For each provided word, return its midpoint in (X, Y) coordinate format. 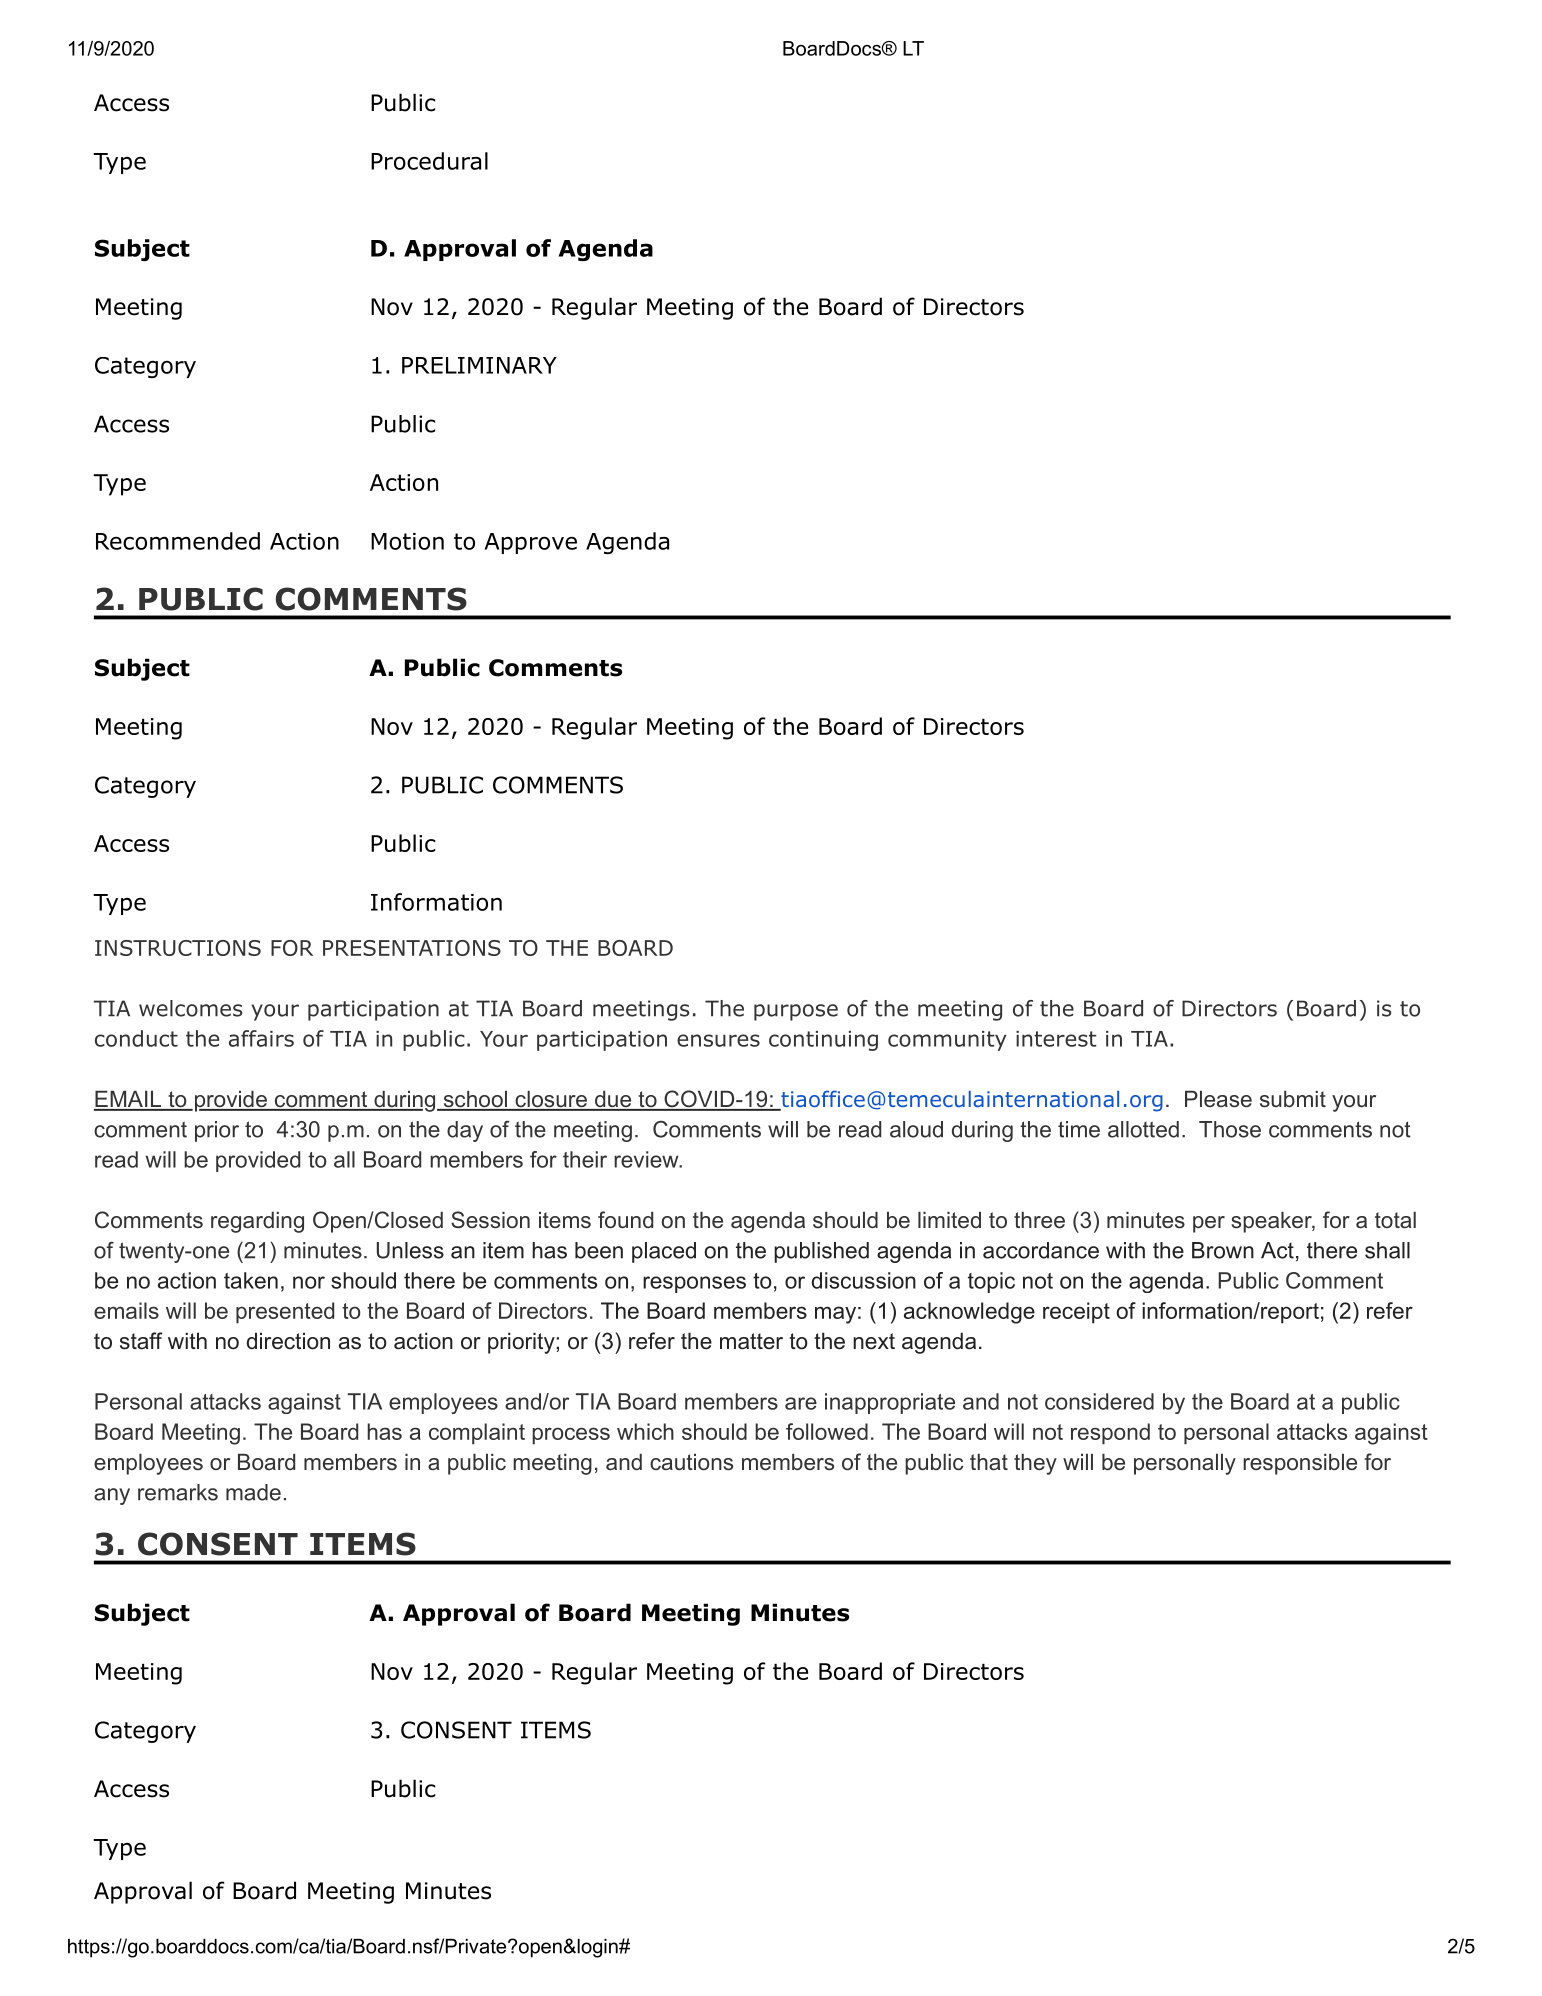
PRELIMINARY (479, 365)
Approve (531, 543)
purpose (796, 1012)
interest (1056, 1039)
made (253, 1492)
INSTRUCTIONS (178, 948)
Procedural (429, 161)
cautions (691, 1462)
